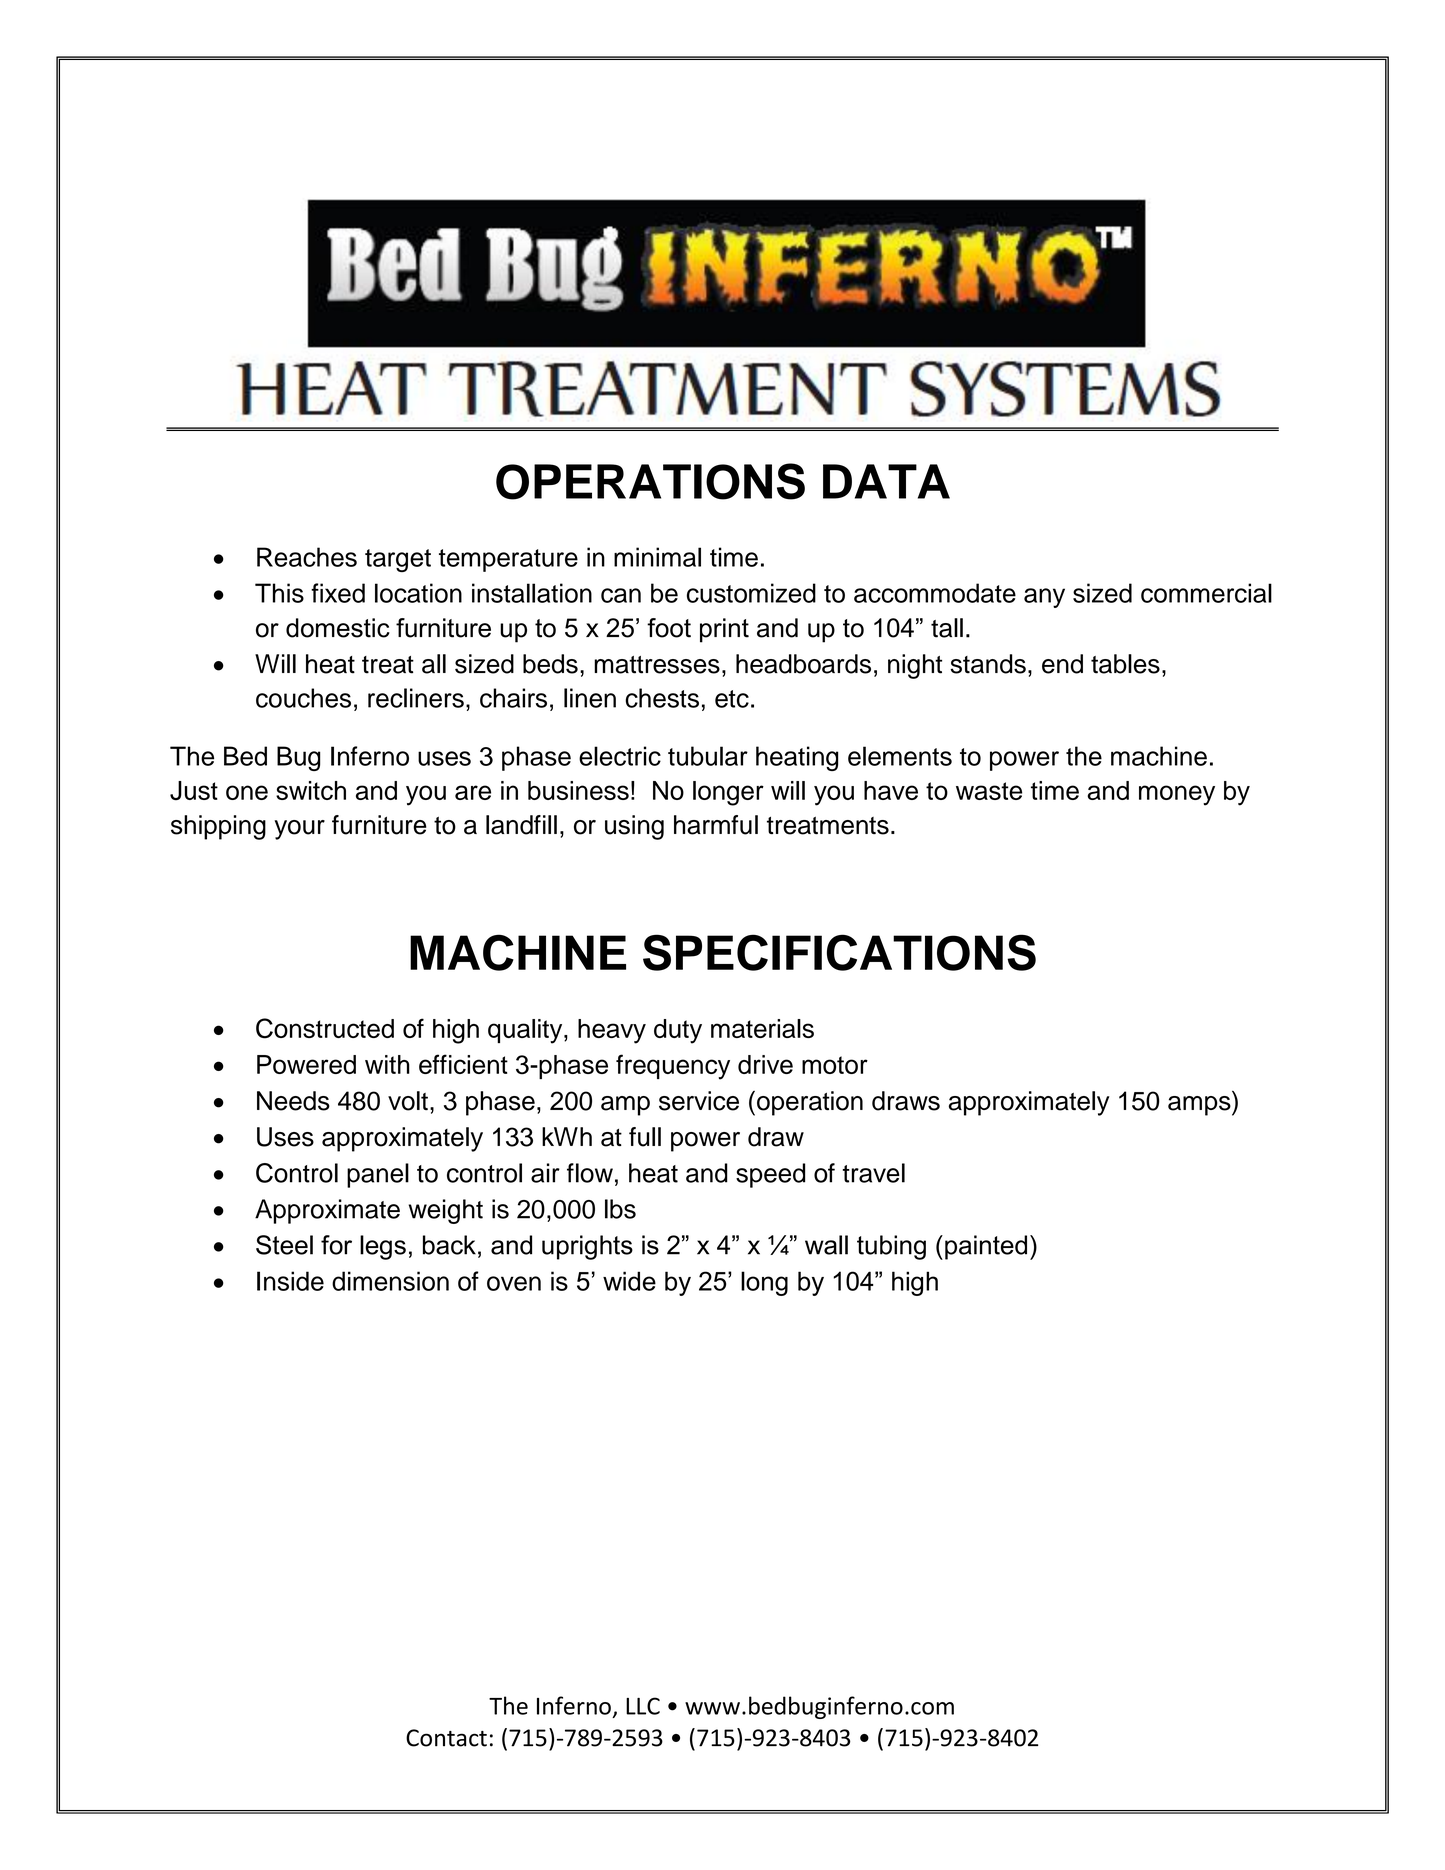 The height and width of the document is (1870, 1445). What do you see at coordinates (299, 830) in the document?
I see `your` at bounding box center [299, 830].
